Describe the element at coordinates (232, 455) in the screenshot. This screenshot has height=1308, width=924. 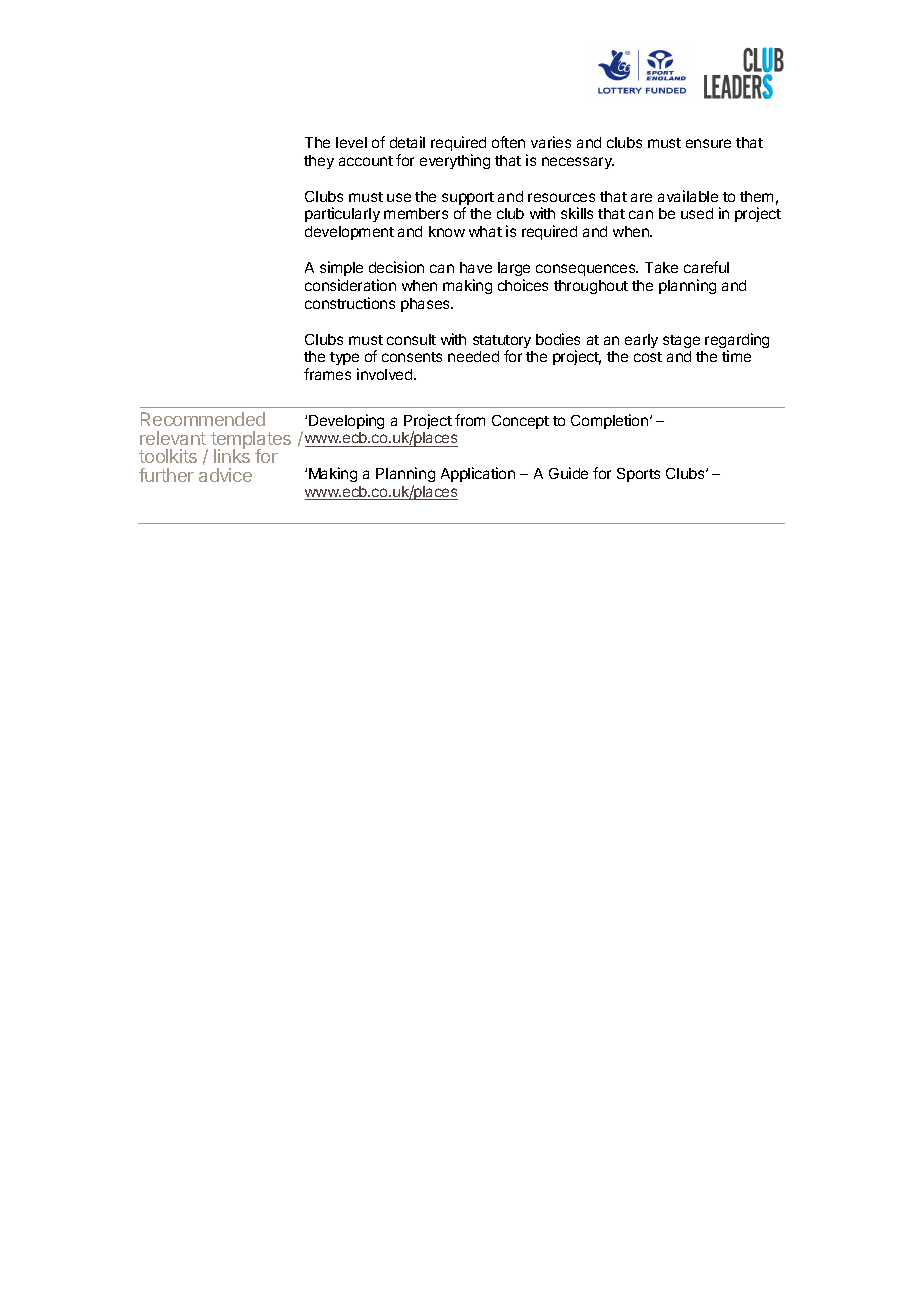
I see `links` at that location.
